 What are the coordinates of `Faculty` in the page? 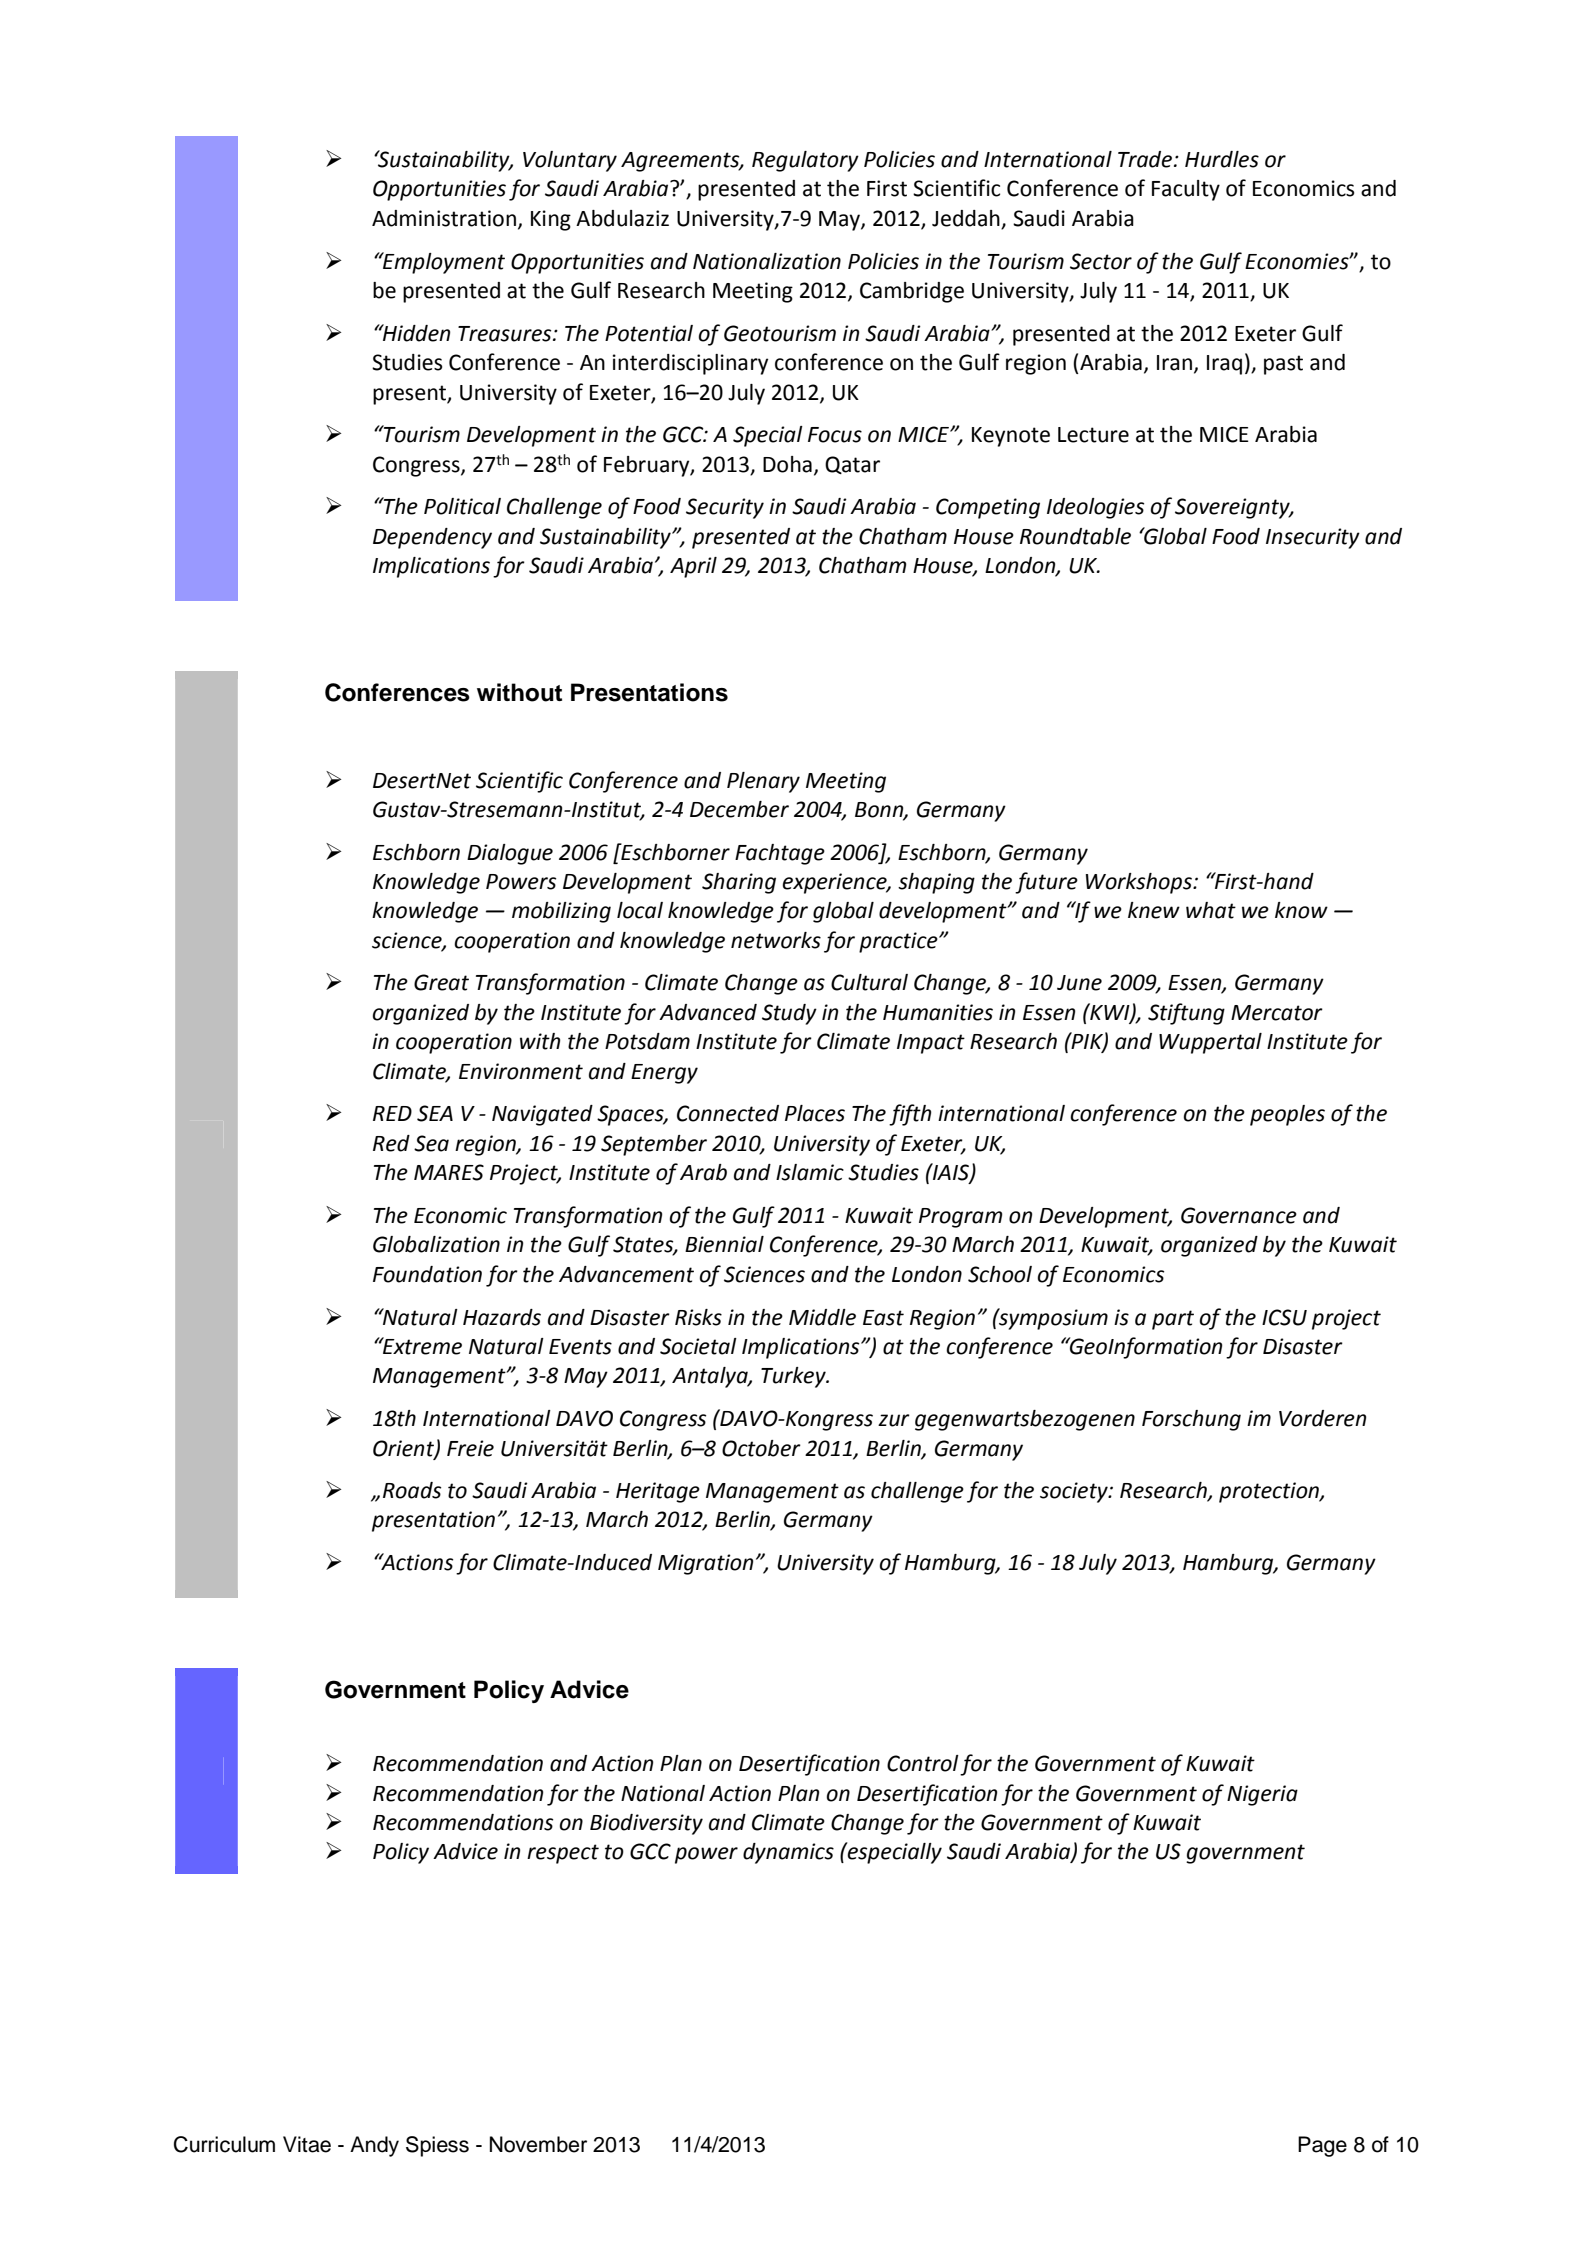 It's located at (1186, 190).
